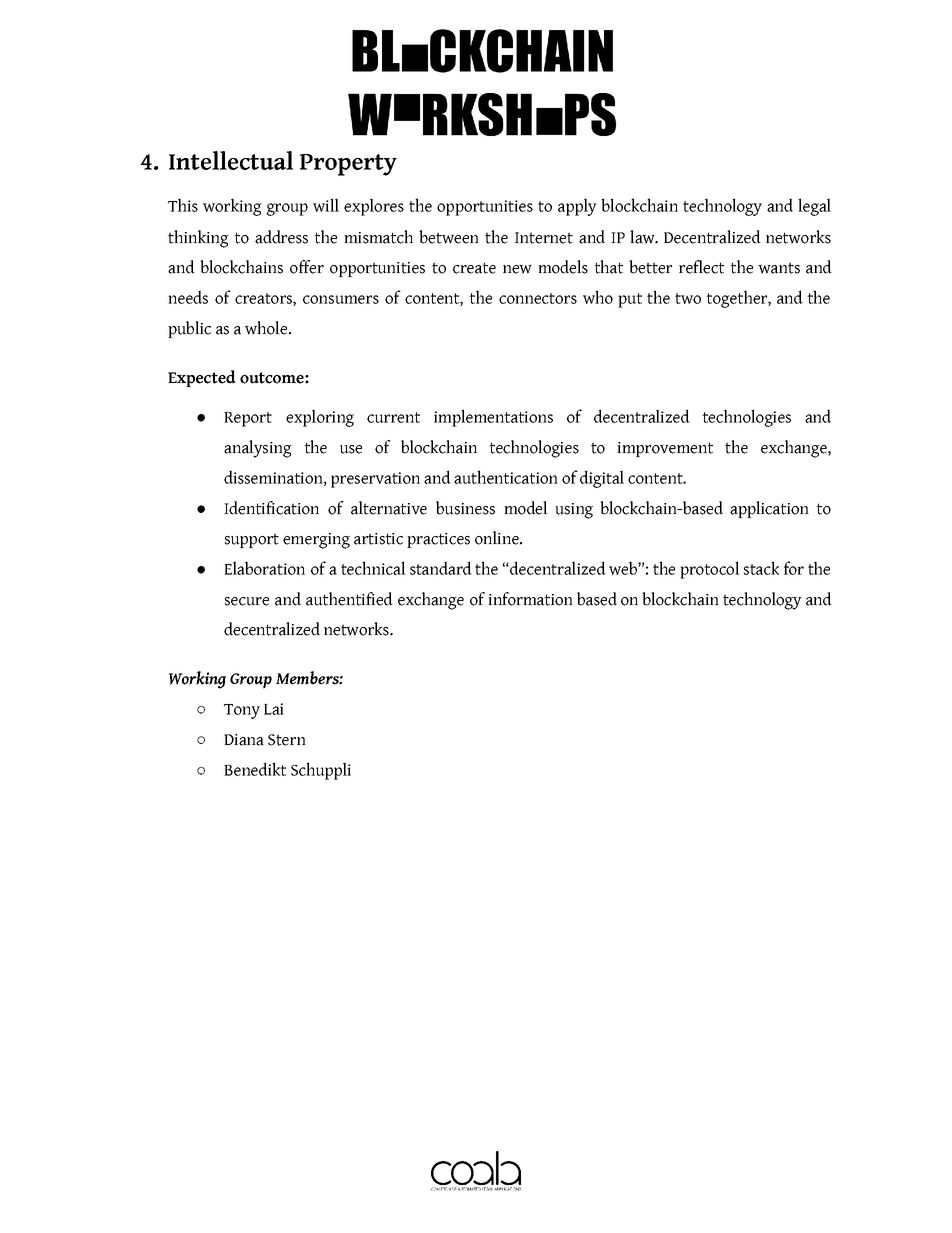 The image size is (952, 1233). I want to click on legal, so click(814, 207).
